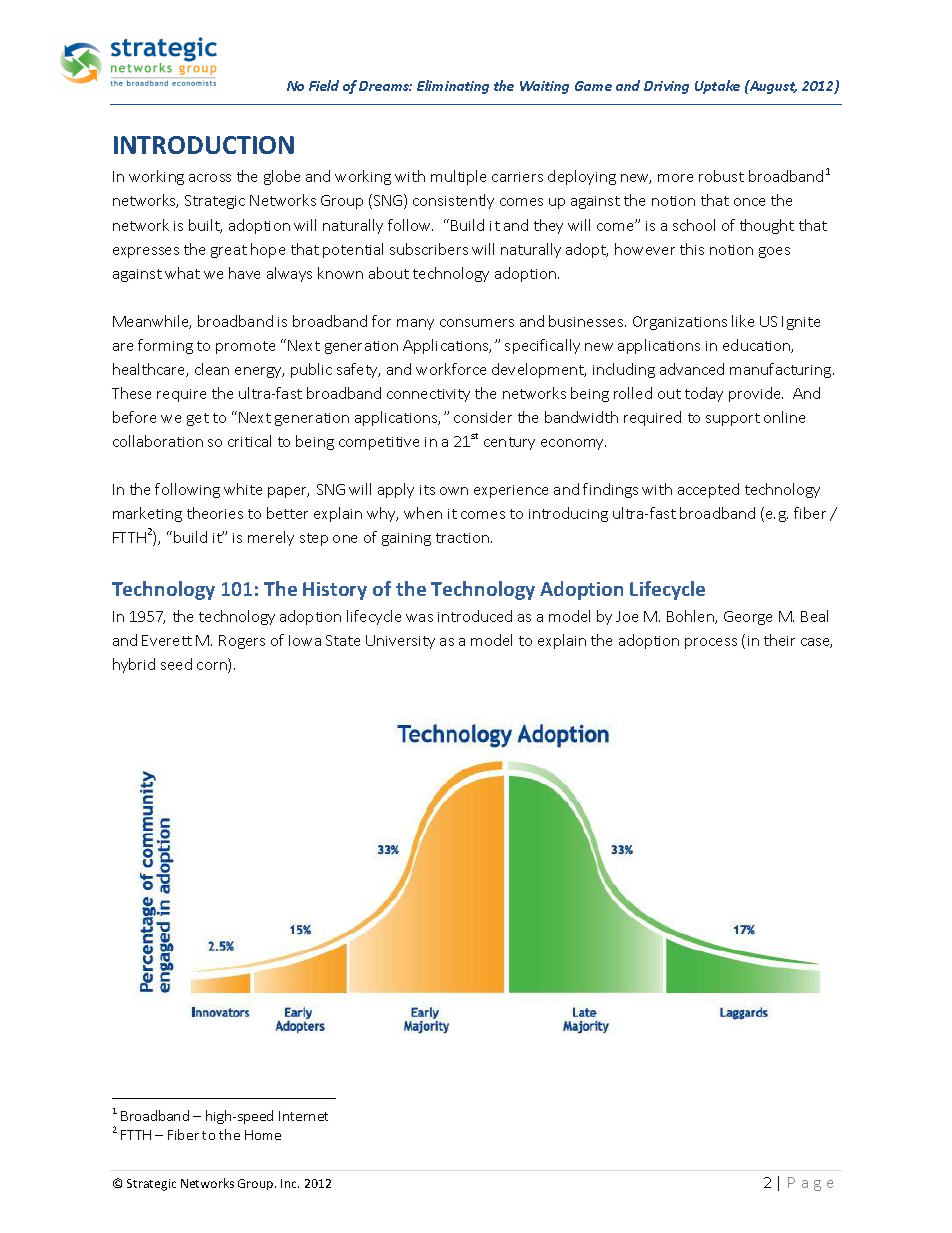 This screenshot has width=952, height=1233. I want to click on Eliminating, so click(453, 87).
